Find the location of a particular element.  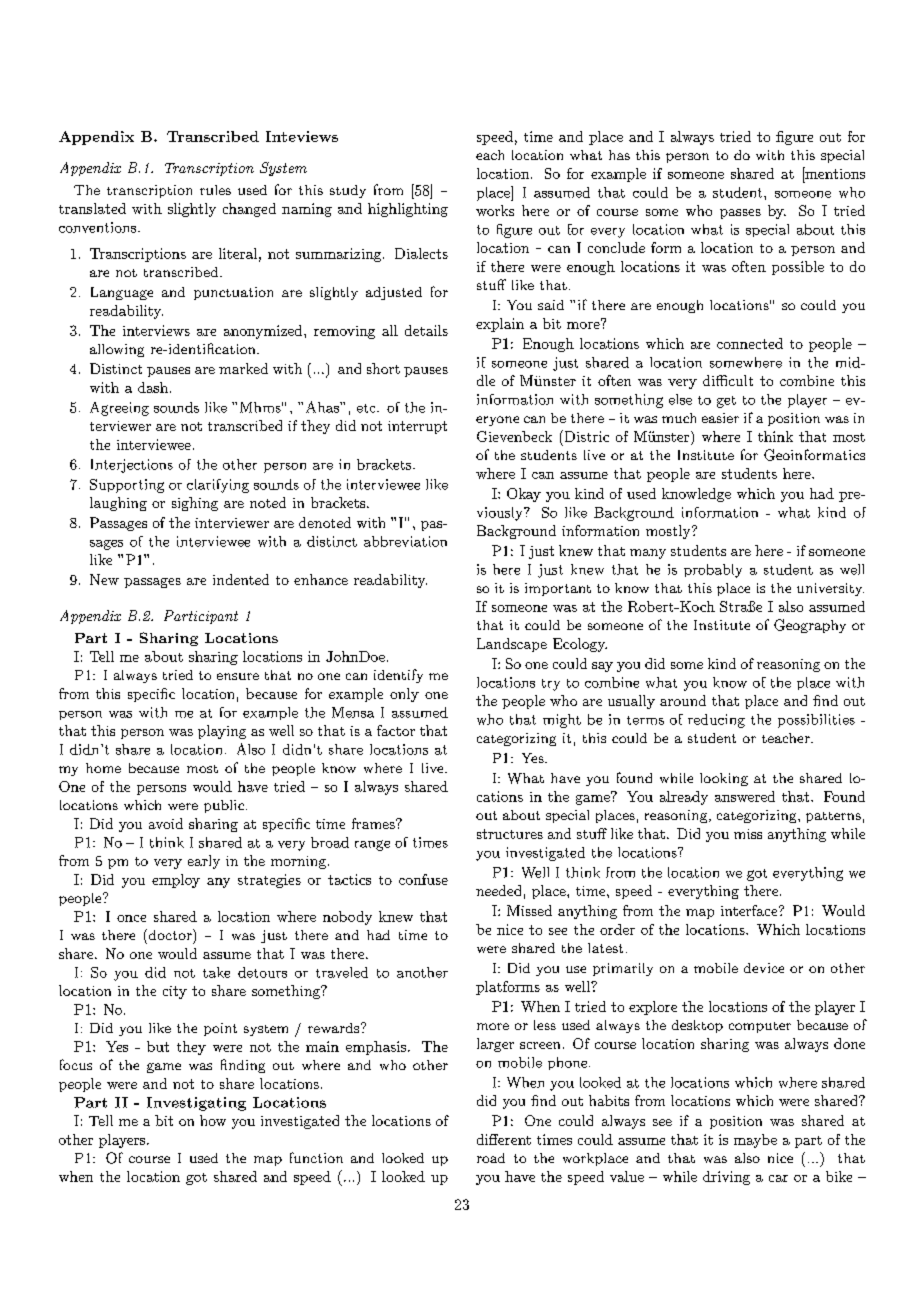

passes is located at coordinates (740, 214).
